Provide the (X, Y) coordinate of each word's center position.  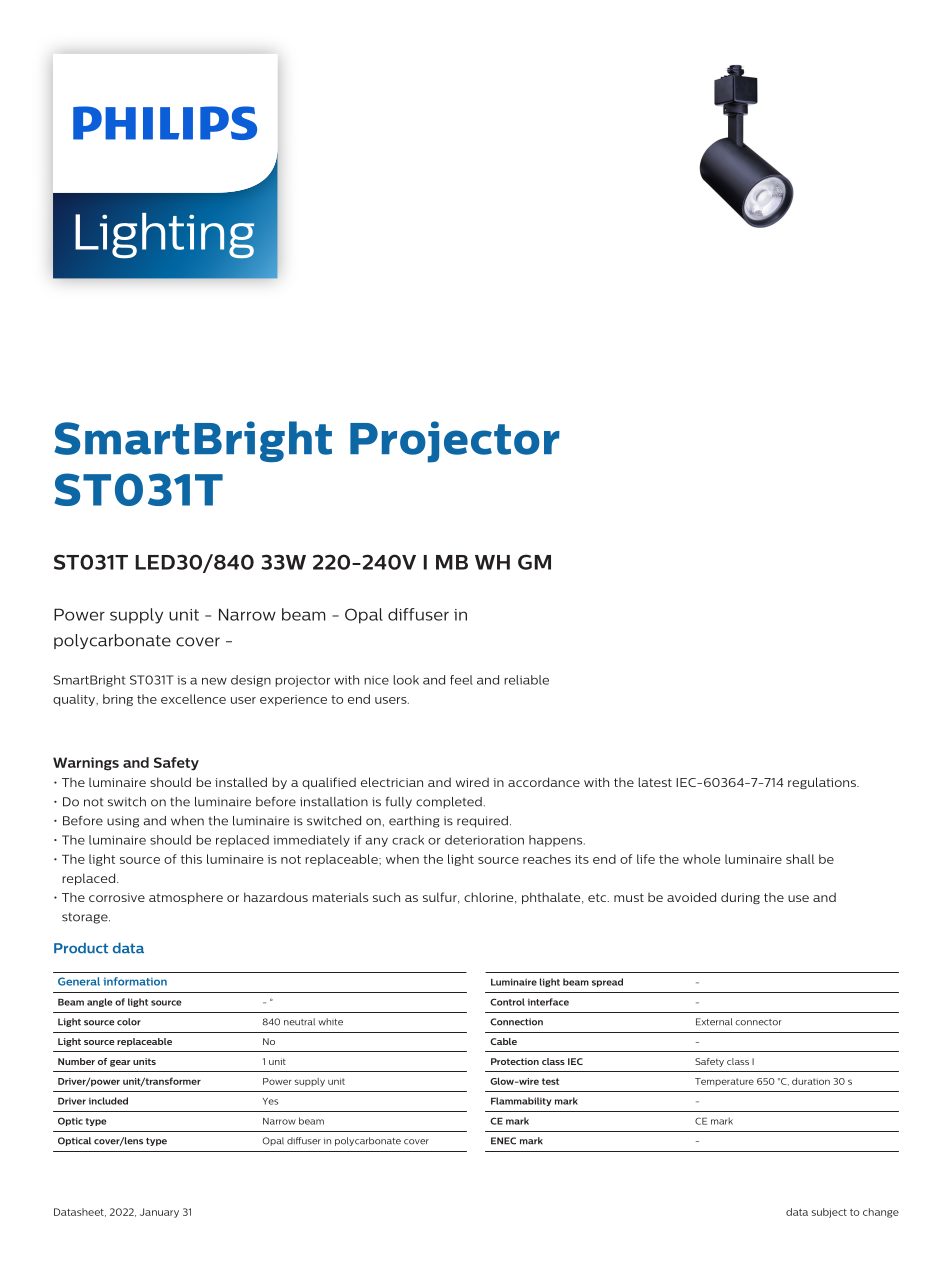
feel (461, 680)
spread (607, 982)
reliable (526, 680)
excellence (193, 699)
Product (81, 948)
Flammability (521, 1101)
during (740, 898)
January (159, 1213)
